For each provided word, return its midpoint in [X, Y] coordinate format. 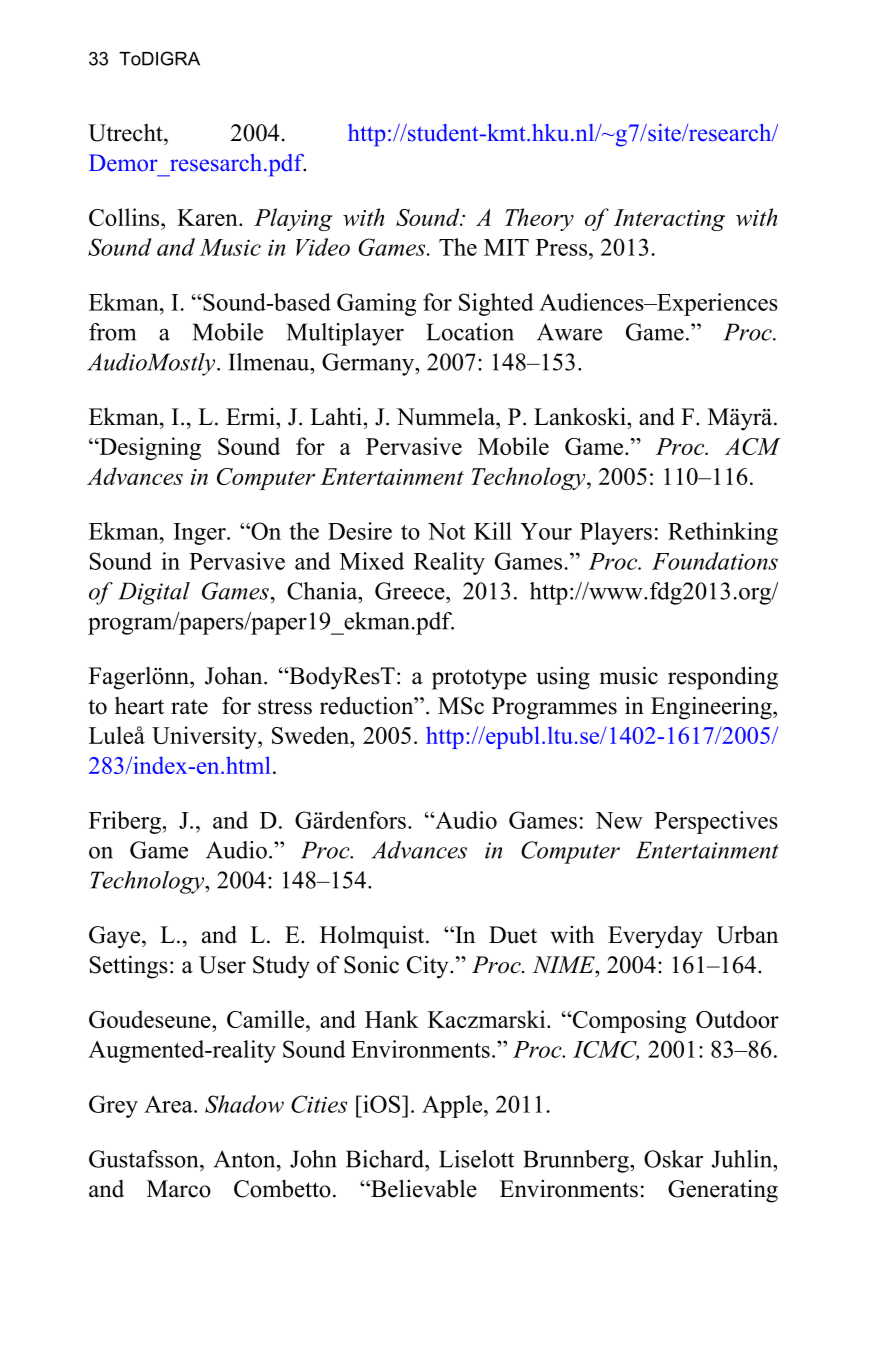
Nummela [447, 417]
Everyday [655, 937]
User [222, 965]
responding [723, 678]
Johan [235, 676]
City [429, 967]
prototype [479, 679]
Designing [149, 448]
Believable [423, 1188]
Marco [179, 1189]
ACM [753, 446]
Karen [208, 217]
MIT [506, 247]
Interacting [669, 220]
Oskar [673, 1159]
